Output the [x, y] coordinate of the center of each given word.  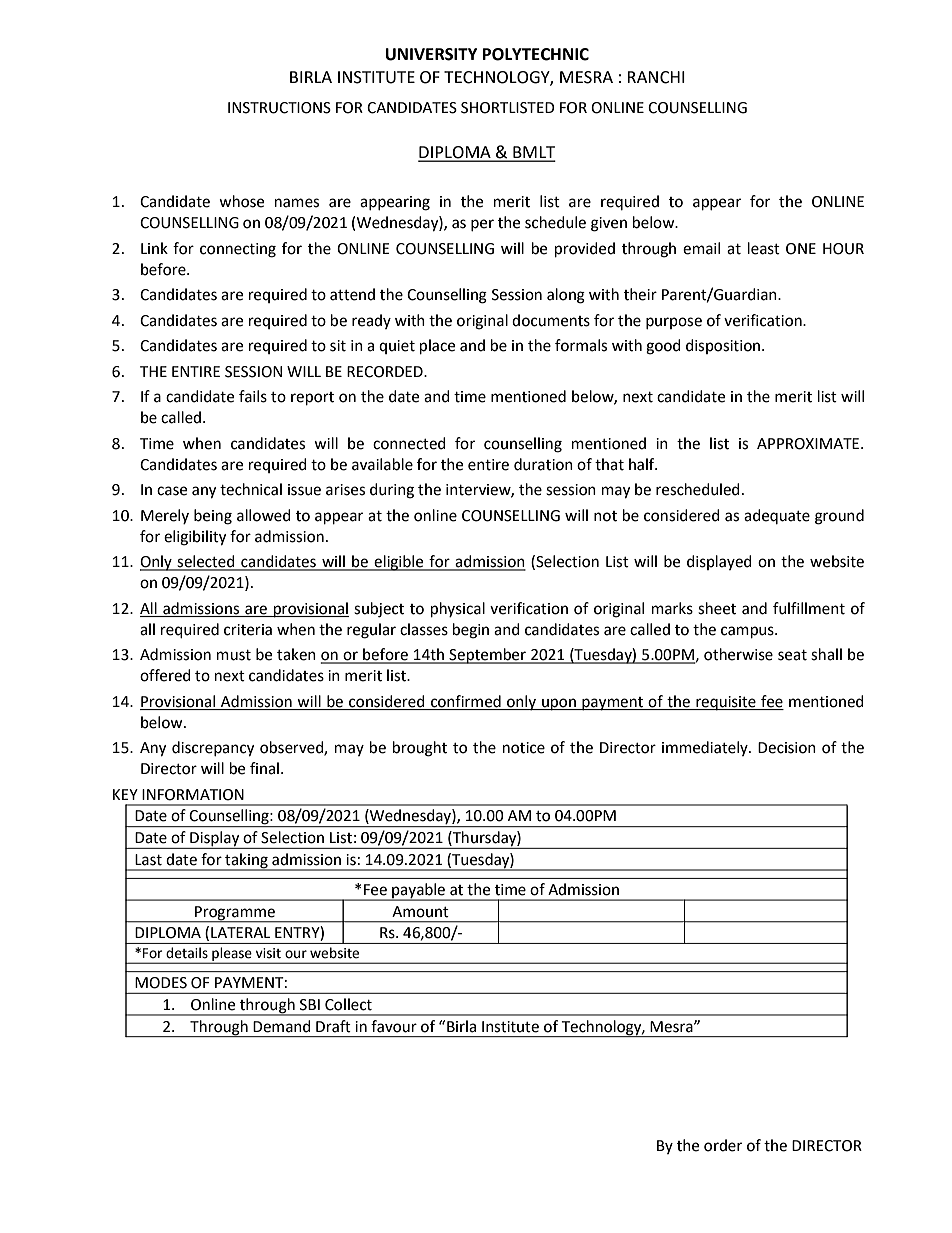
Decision [787, 748]
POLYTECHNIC [536, 54]
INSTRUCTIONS [279, 108]
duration [543, 464]
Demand [282, 1026]
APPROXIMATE [809, 444]
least [764, 248]
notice [524, 748]
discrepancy [213, 749]
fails [253, 396]
